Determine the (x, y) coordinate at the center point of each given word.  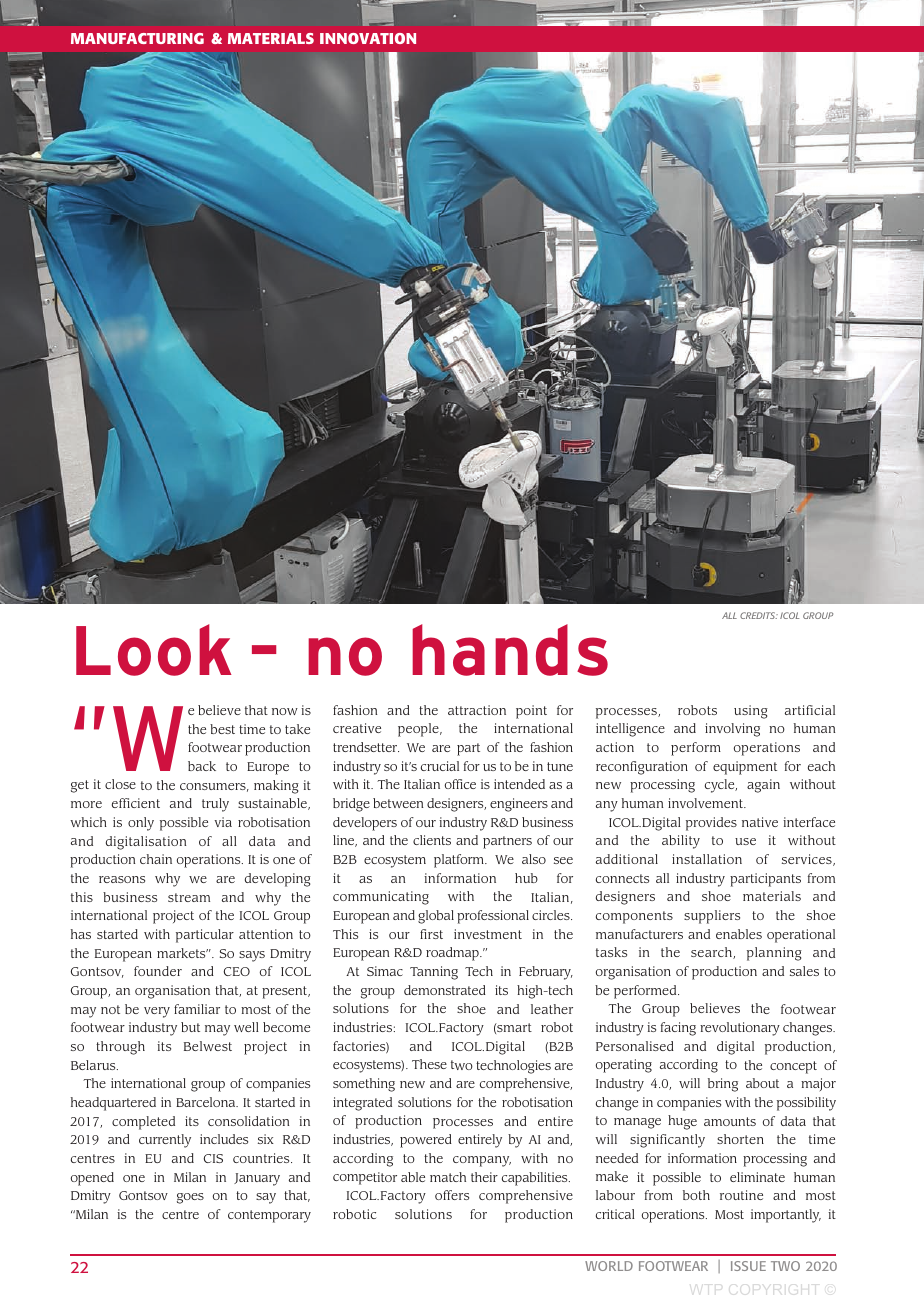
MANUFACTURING (137, 38)
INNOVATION (368, 38)
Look (154, 650)
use (745, 841)
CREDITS (759, 615)
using (751, 712)
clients (432, 840)
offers (452, 1195)
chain (156, 859)
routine (741, 1195)
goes (190, 1198)
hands (510, 650)
